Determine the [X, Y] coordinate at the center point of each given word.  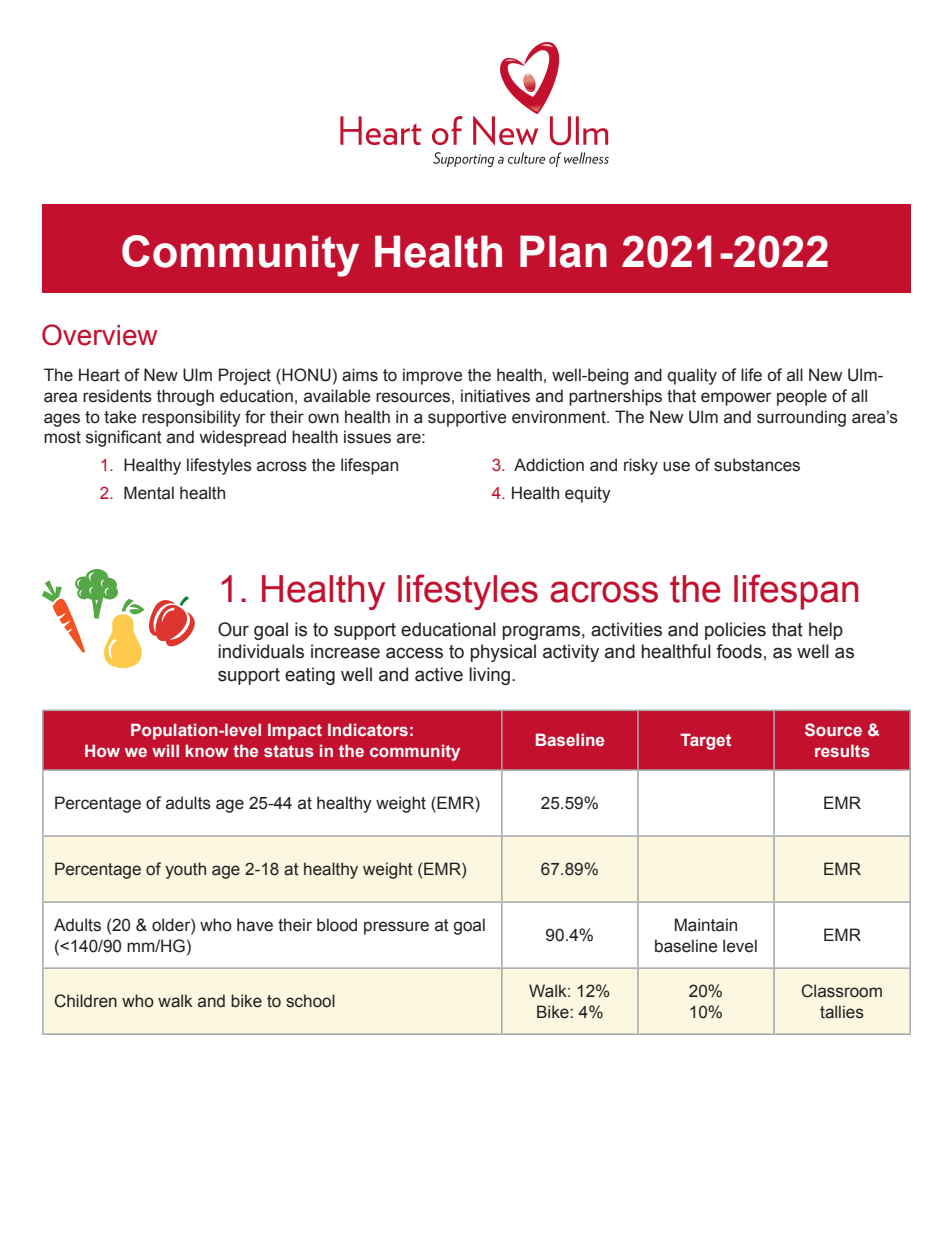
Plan [563, 251]
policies [735, 631]
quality [692, 376]
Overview [99, 335]
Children [85, 1001]
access [414, 653]
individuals [261, 651]
